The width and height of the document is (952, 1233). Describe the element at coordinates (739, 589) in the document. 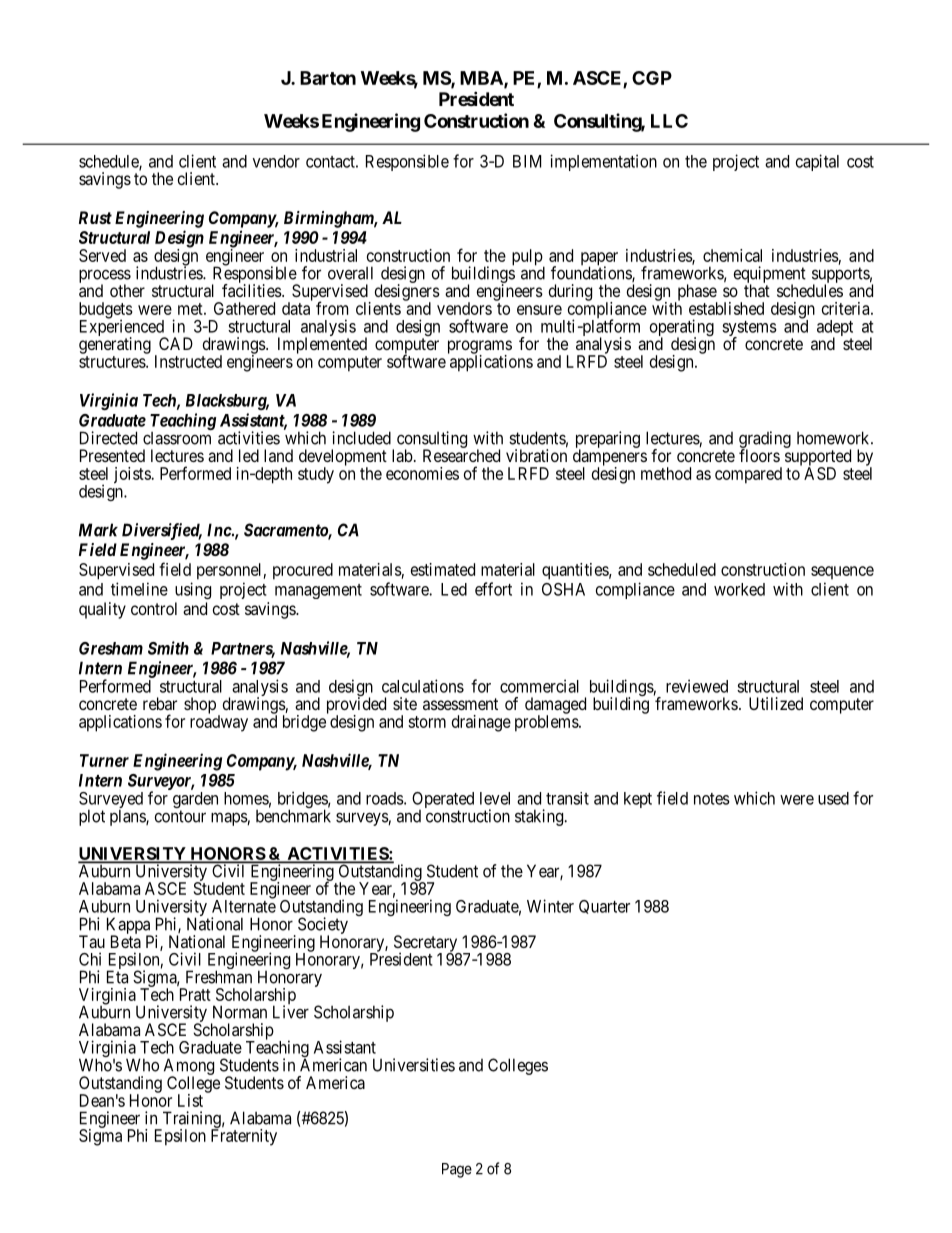

I see `worked` at that location.
